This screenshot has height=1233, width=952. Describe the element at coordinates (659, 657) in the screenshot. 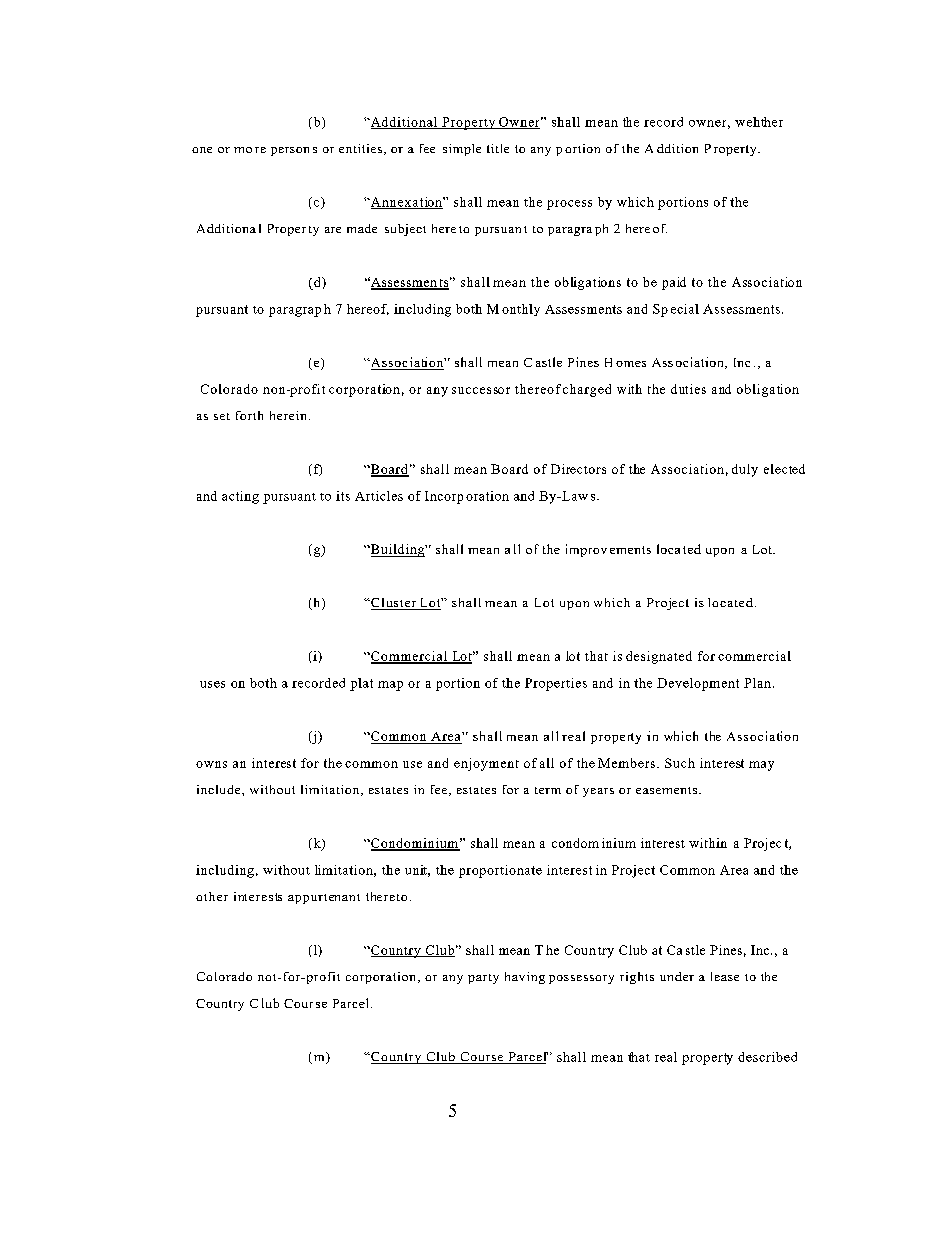

I see `designated` at that location.
